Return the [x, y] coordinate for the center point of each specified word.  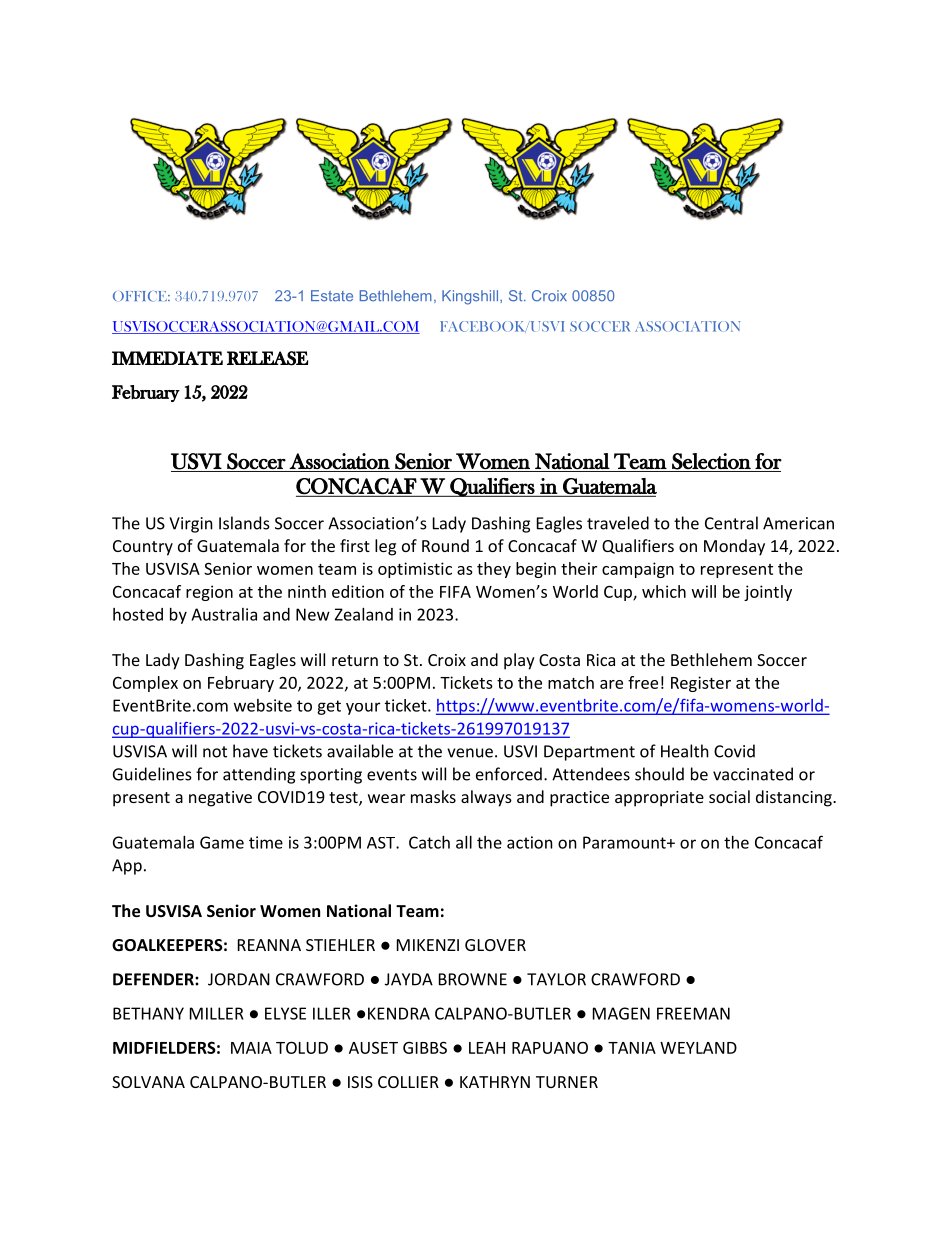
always [486, 798]
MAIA [251, 1048]
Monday [734, 547]
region [209, 593]
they [494, 570]
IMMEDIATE [167, 358]
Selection [711, 461]
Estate [332, 296]
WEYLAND [698, 1048]
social [729, 796]
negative [220, 799]
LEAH [487, 1048]
